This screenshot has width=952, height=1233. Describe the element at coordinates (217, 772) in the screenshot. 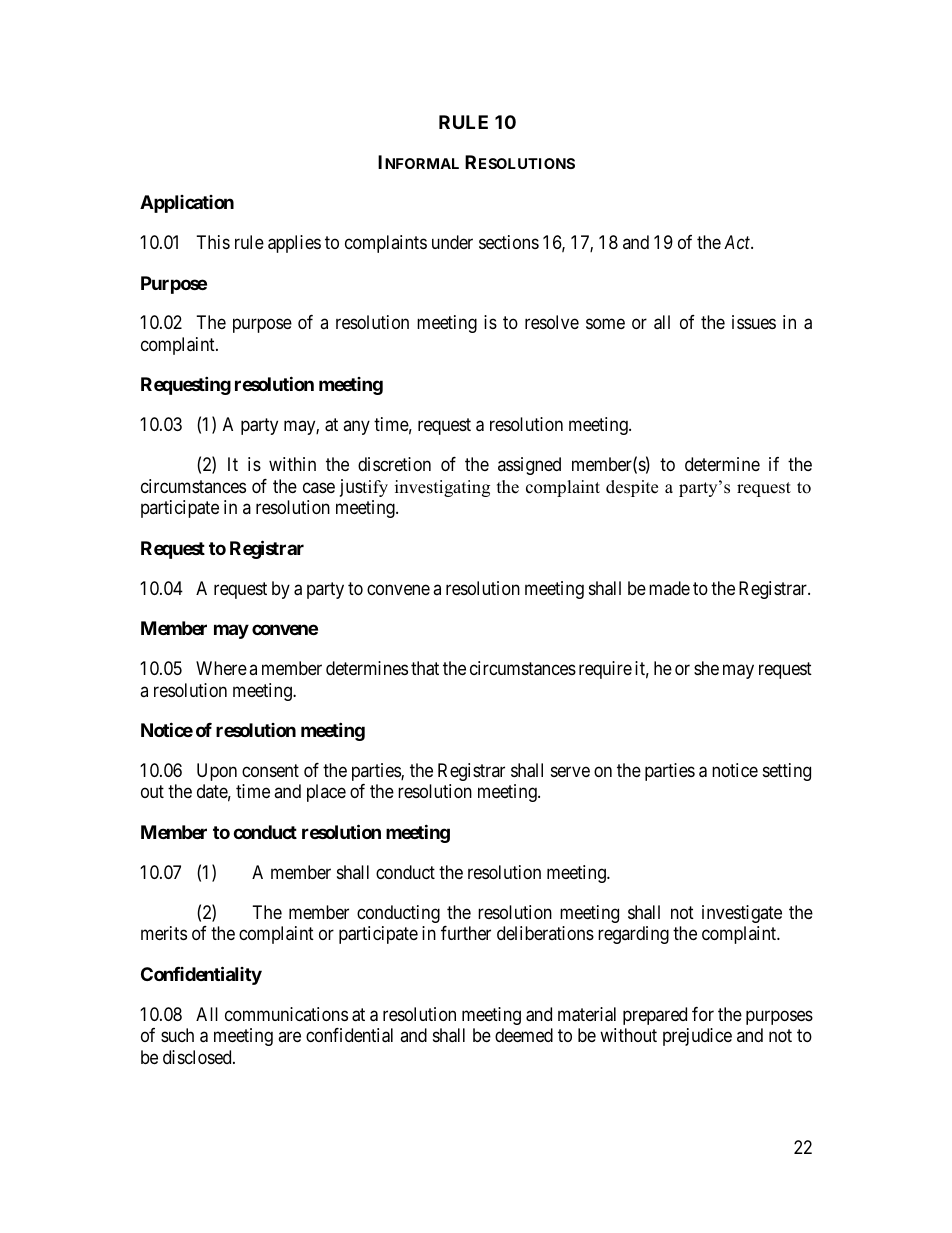

I see `Upon` at that location.
